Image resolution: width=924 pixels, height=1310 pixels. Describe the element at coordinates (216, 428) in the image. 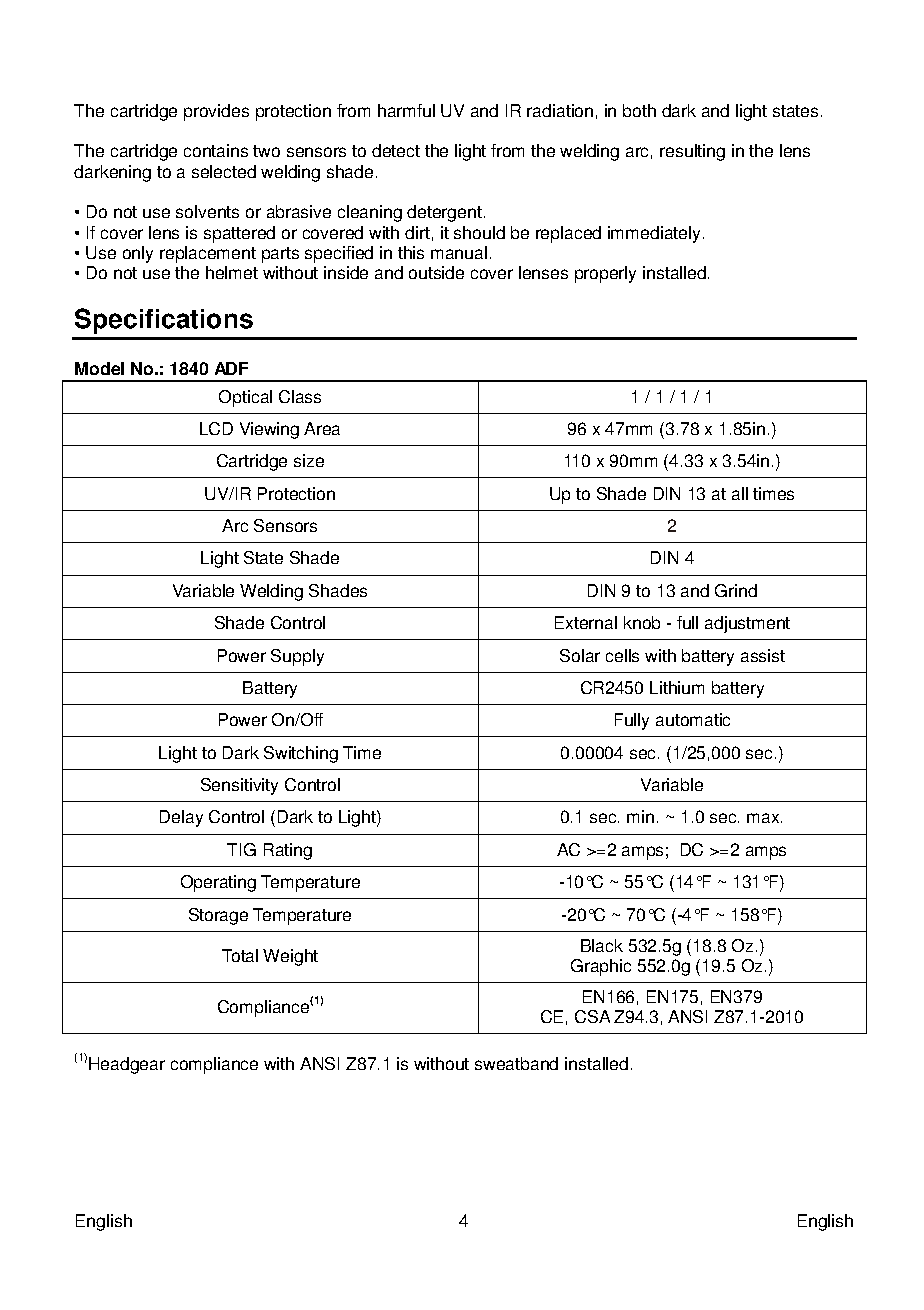

I see `LCD` at that location.
